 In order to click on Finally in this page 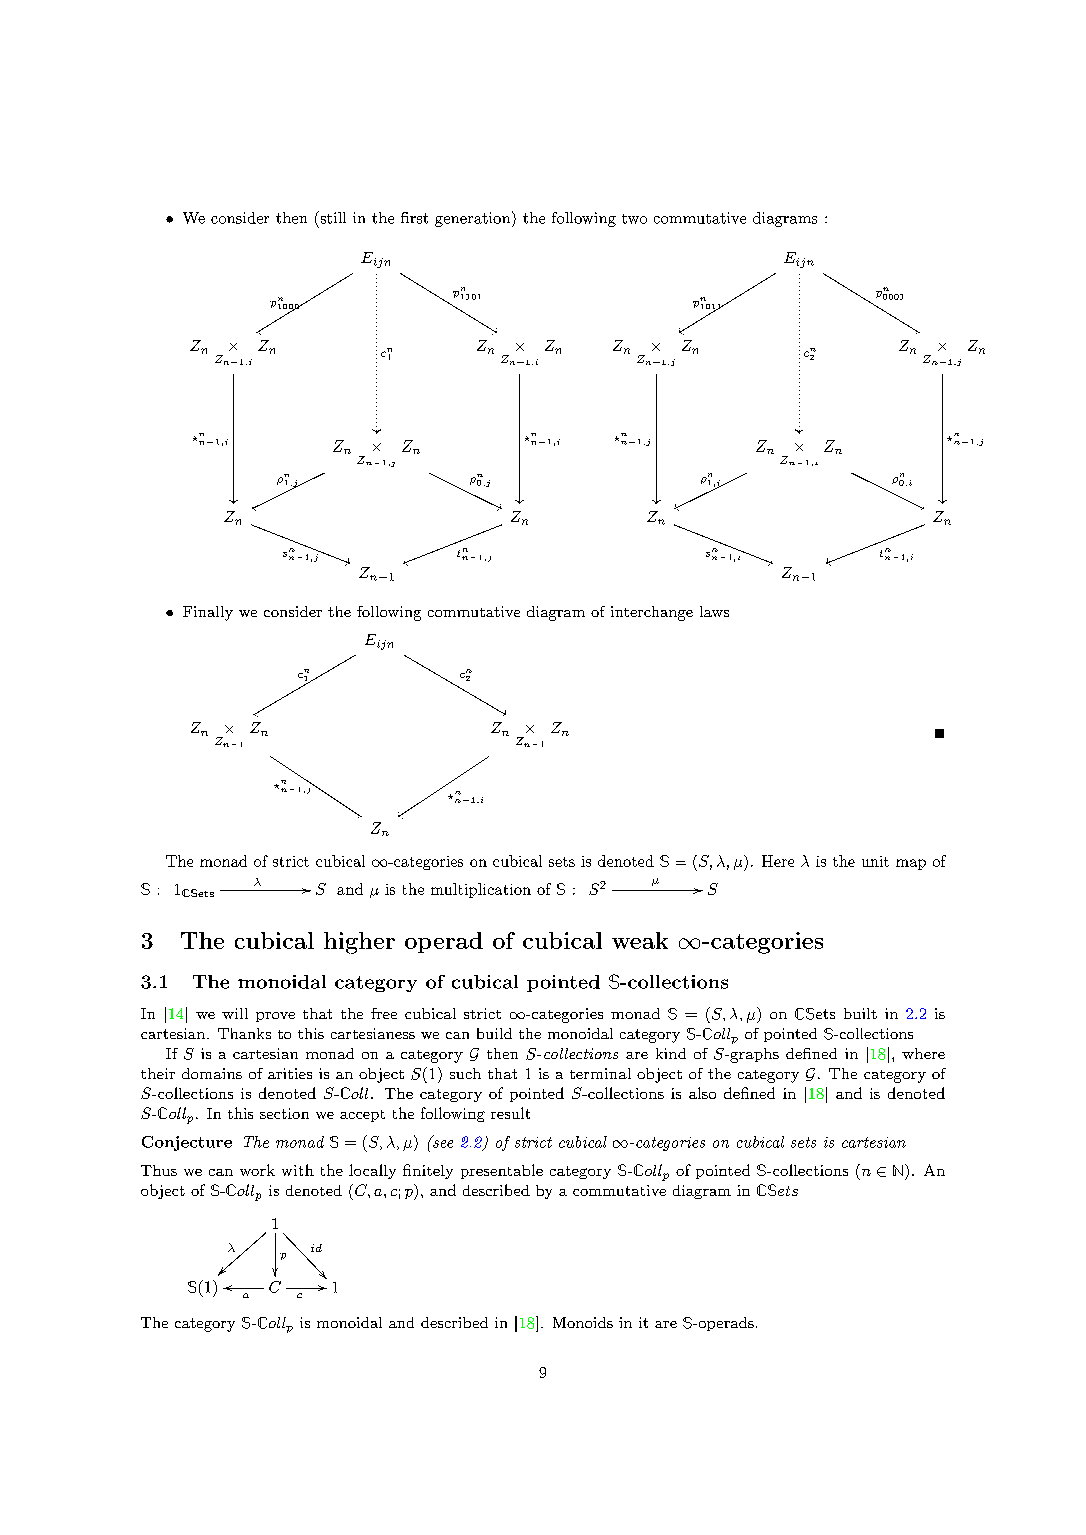, I will do `click(208, 613)`.
